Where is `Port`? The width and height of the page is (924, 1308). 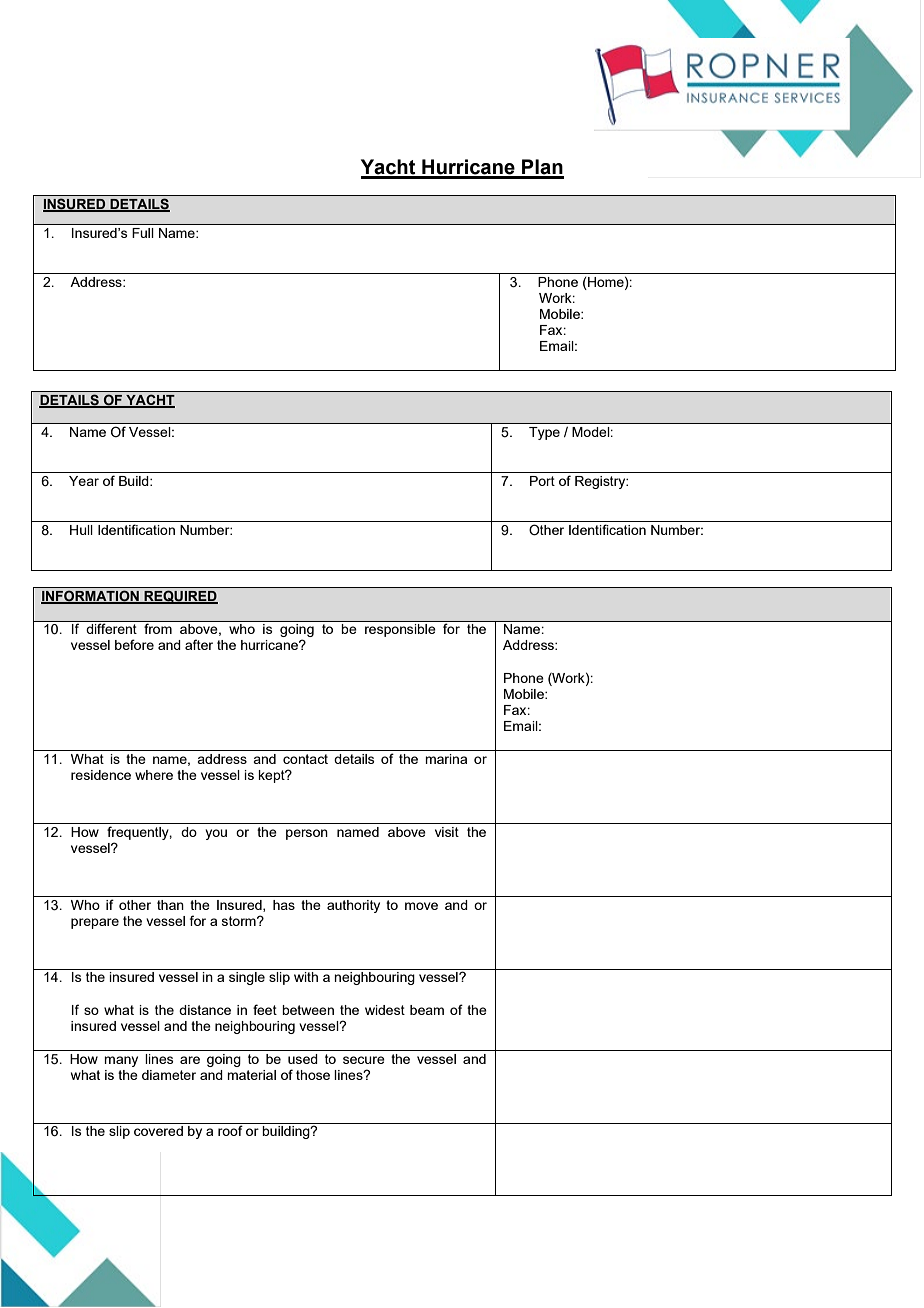 Port is located at coordinates (542, 481).
